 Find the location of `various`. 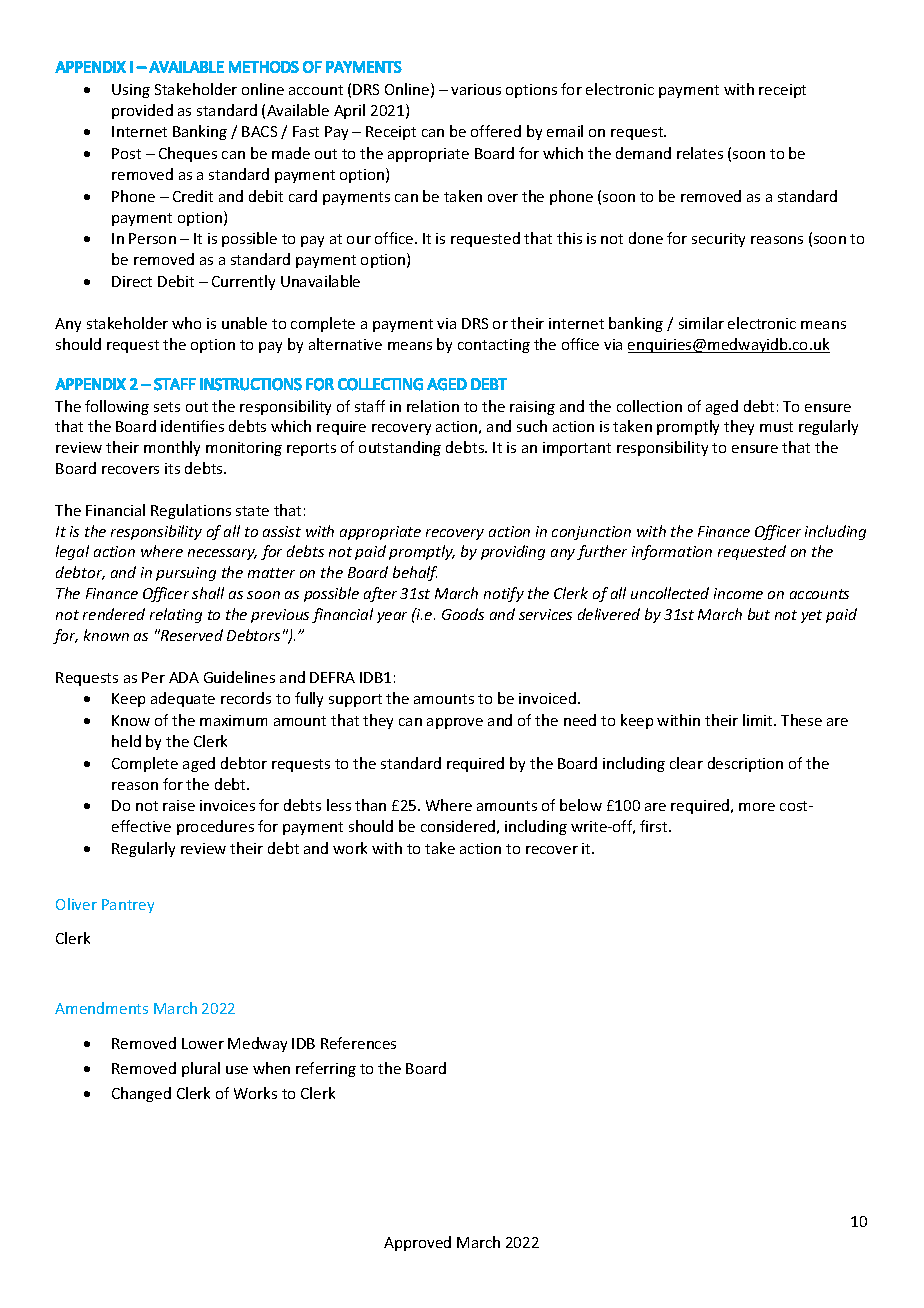

various is located at coordinates (476, 89).
